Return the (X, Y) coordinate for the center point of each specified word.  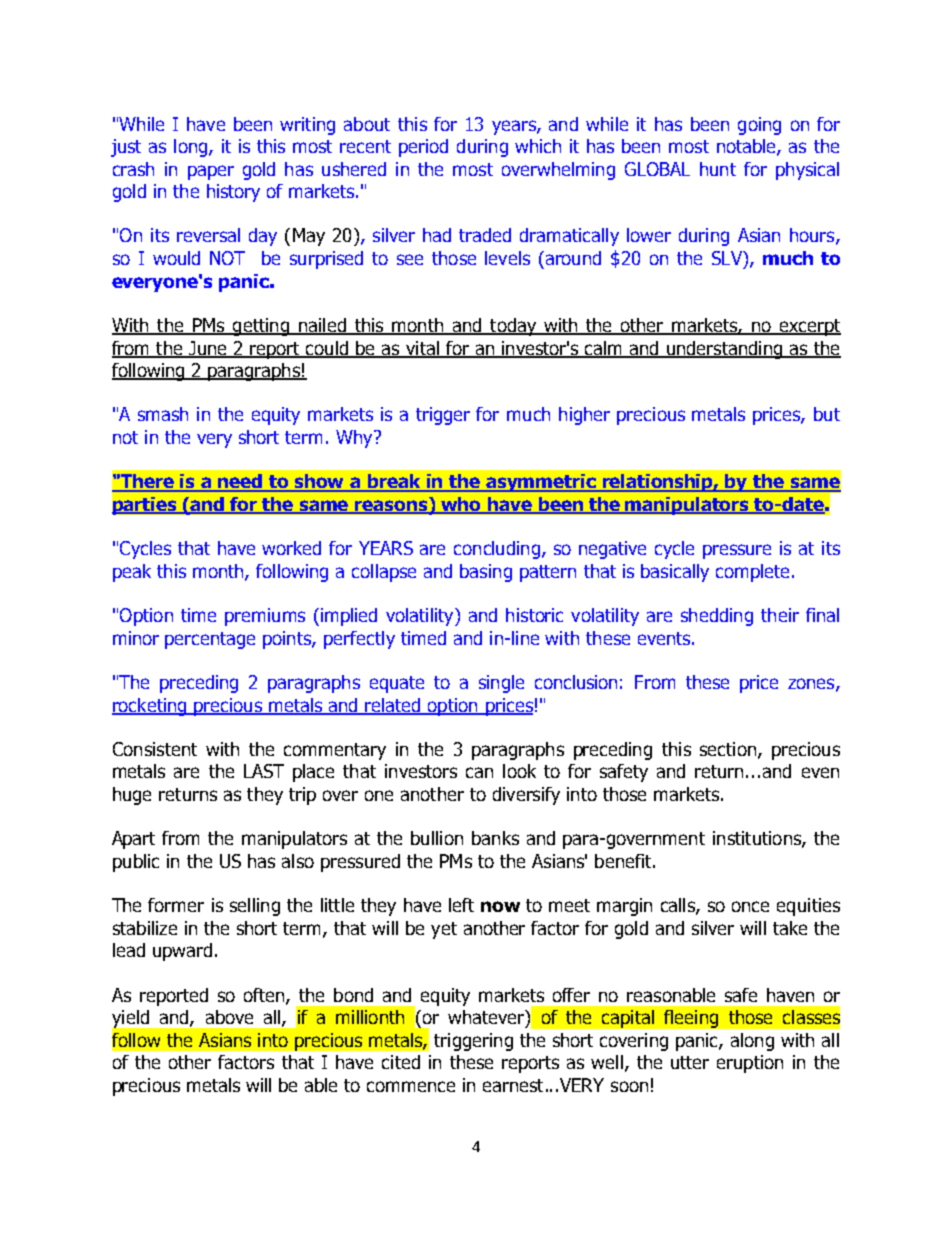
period (423, 148)
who (461, 505)
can (479, 772)
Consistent (155, 749)
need (241, 482)
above (229, 1017)
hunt (718, 169)
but (827, 414)
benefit (624, 861)
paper (211, 172)
